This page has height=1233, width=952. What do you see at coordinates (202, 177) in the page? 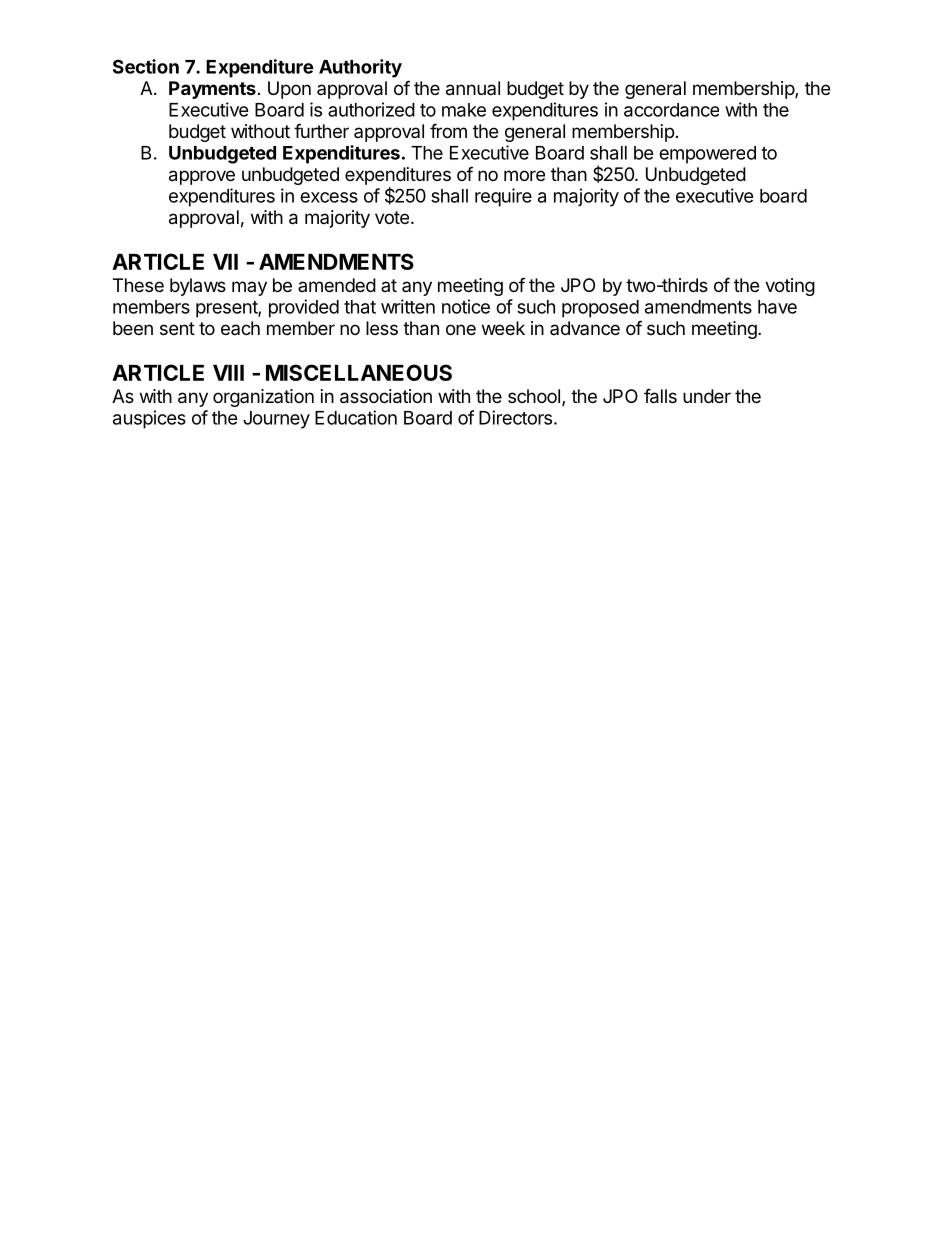
I see `approve` at bounding box center [202, 177].
